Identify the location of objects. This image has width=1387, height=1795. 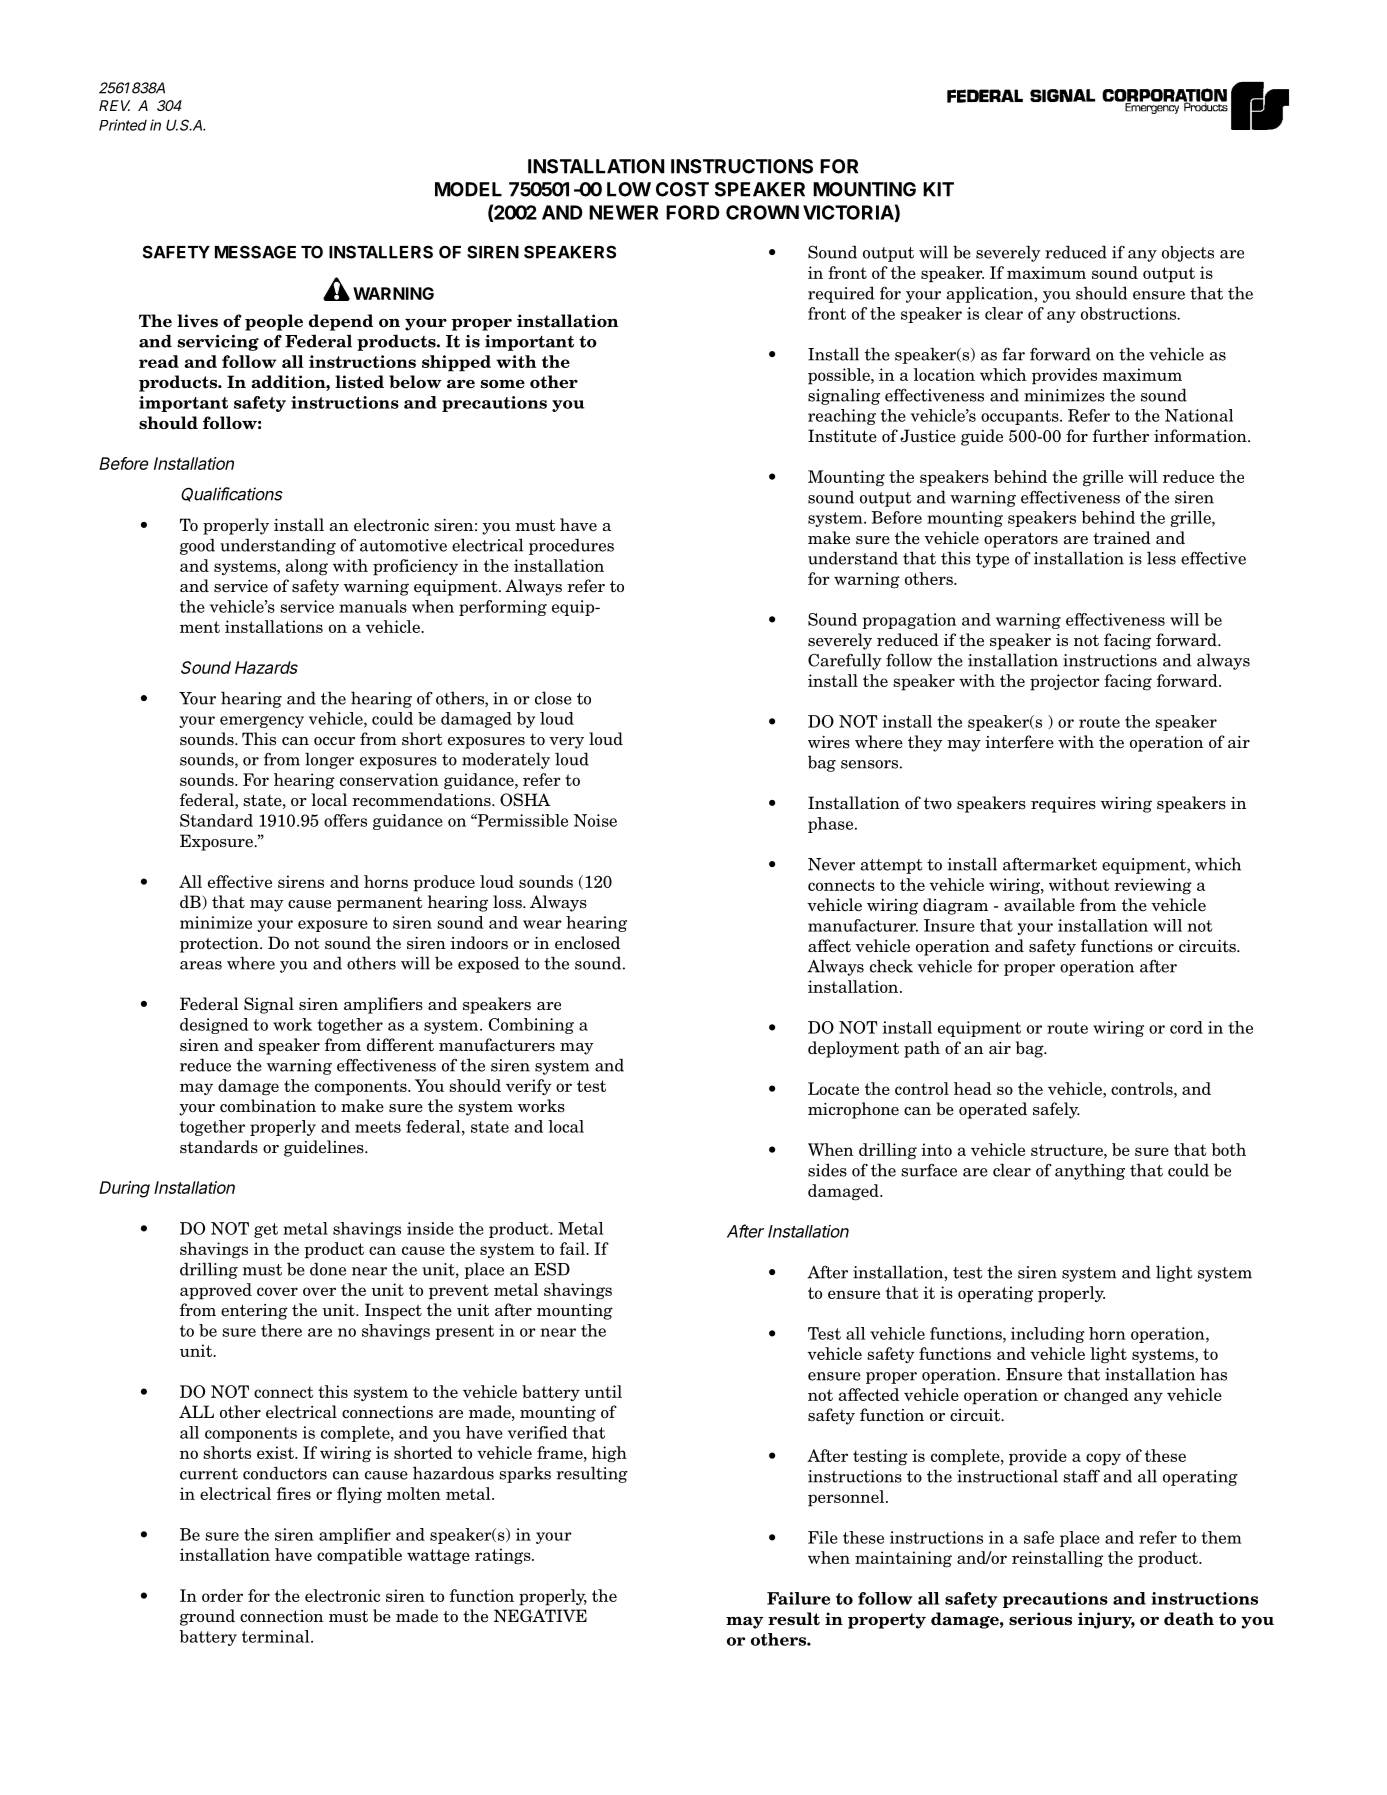
(1188, 253).
